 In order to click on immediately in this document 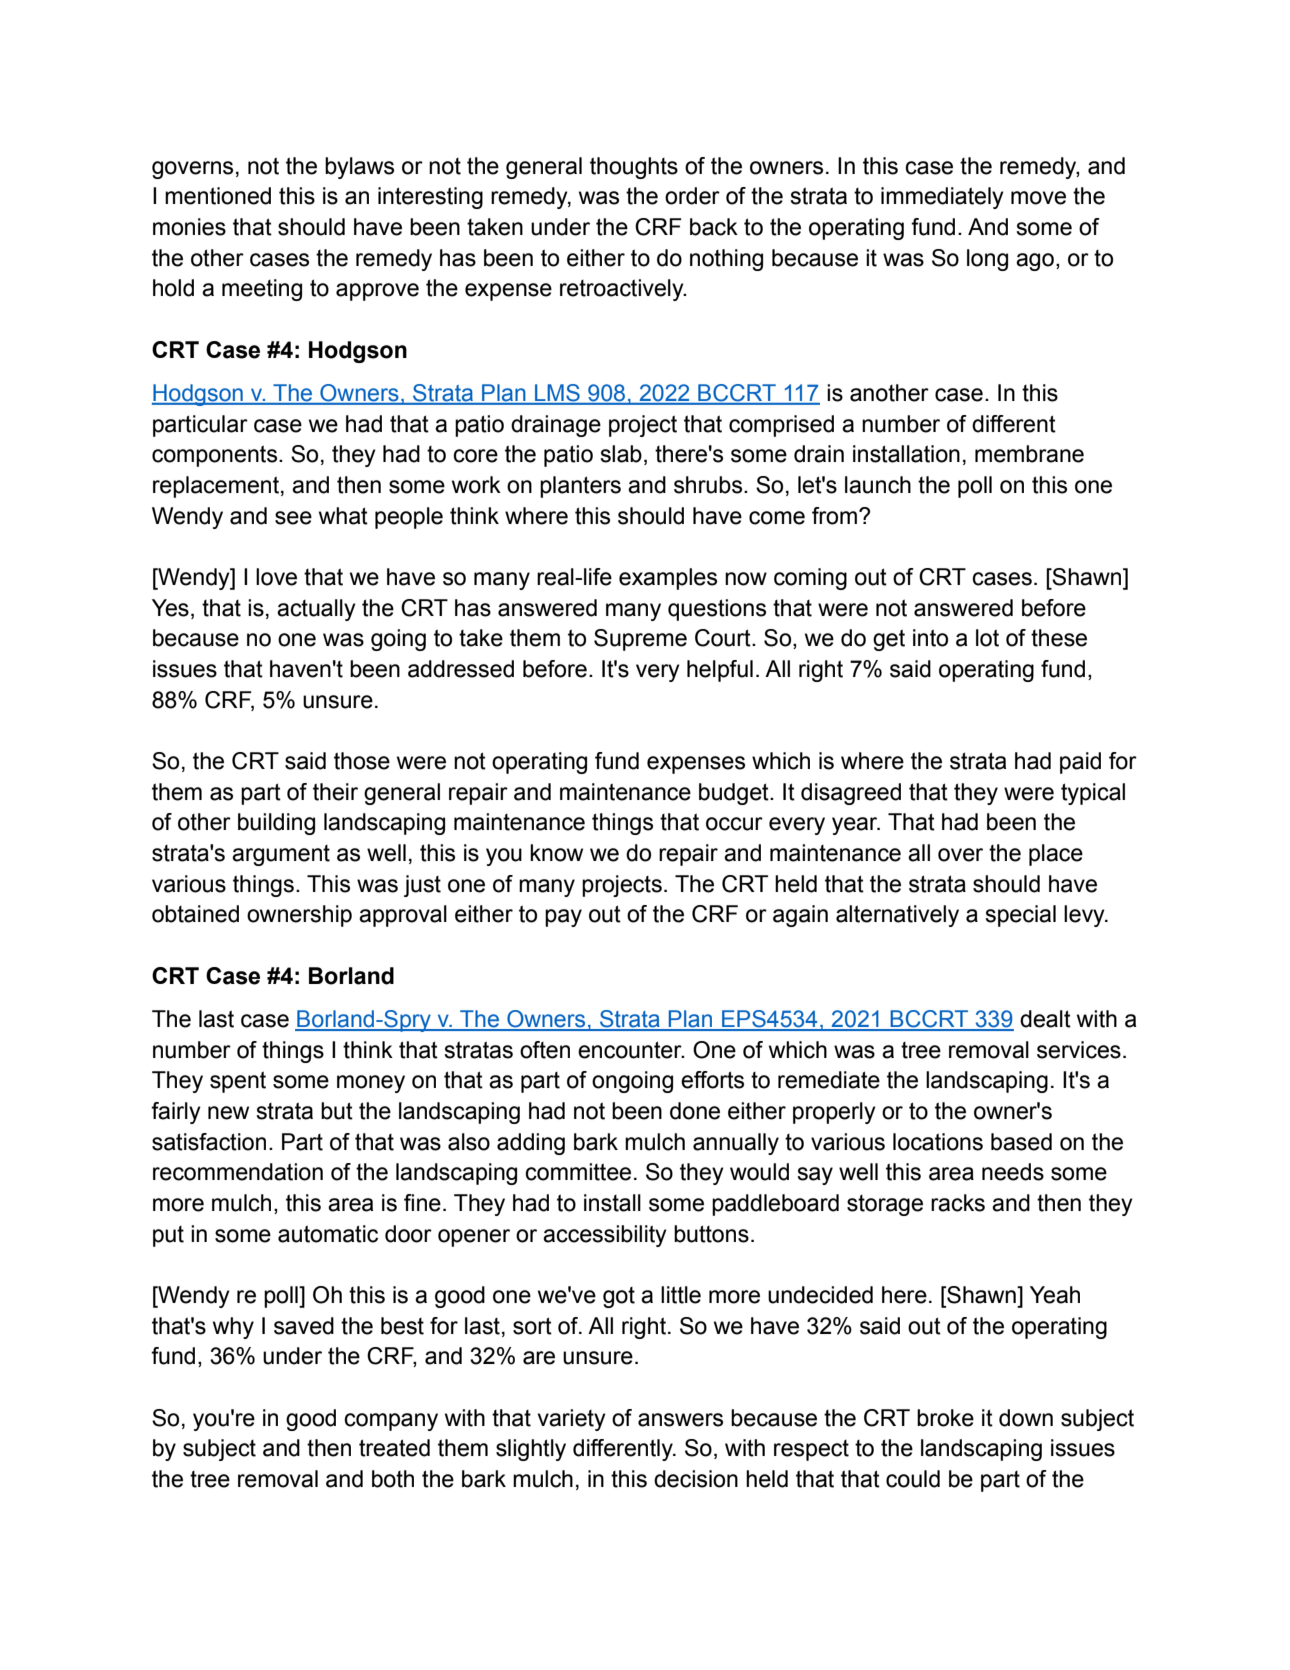, I will do `click(942, 198)`.
